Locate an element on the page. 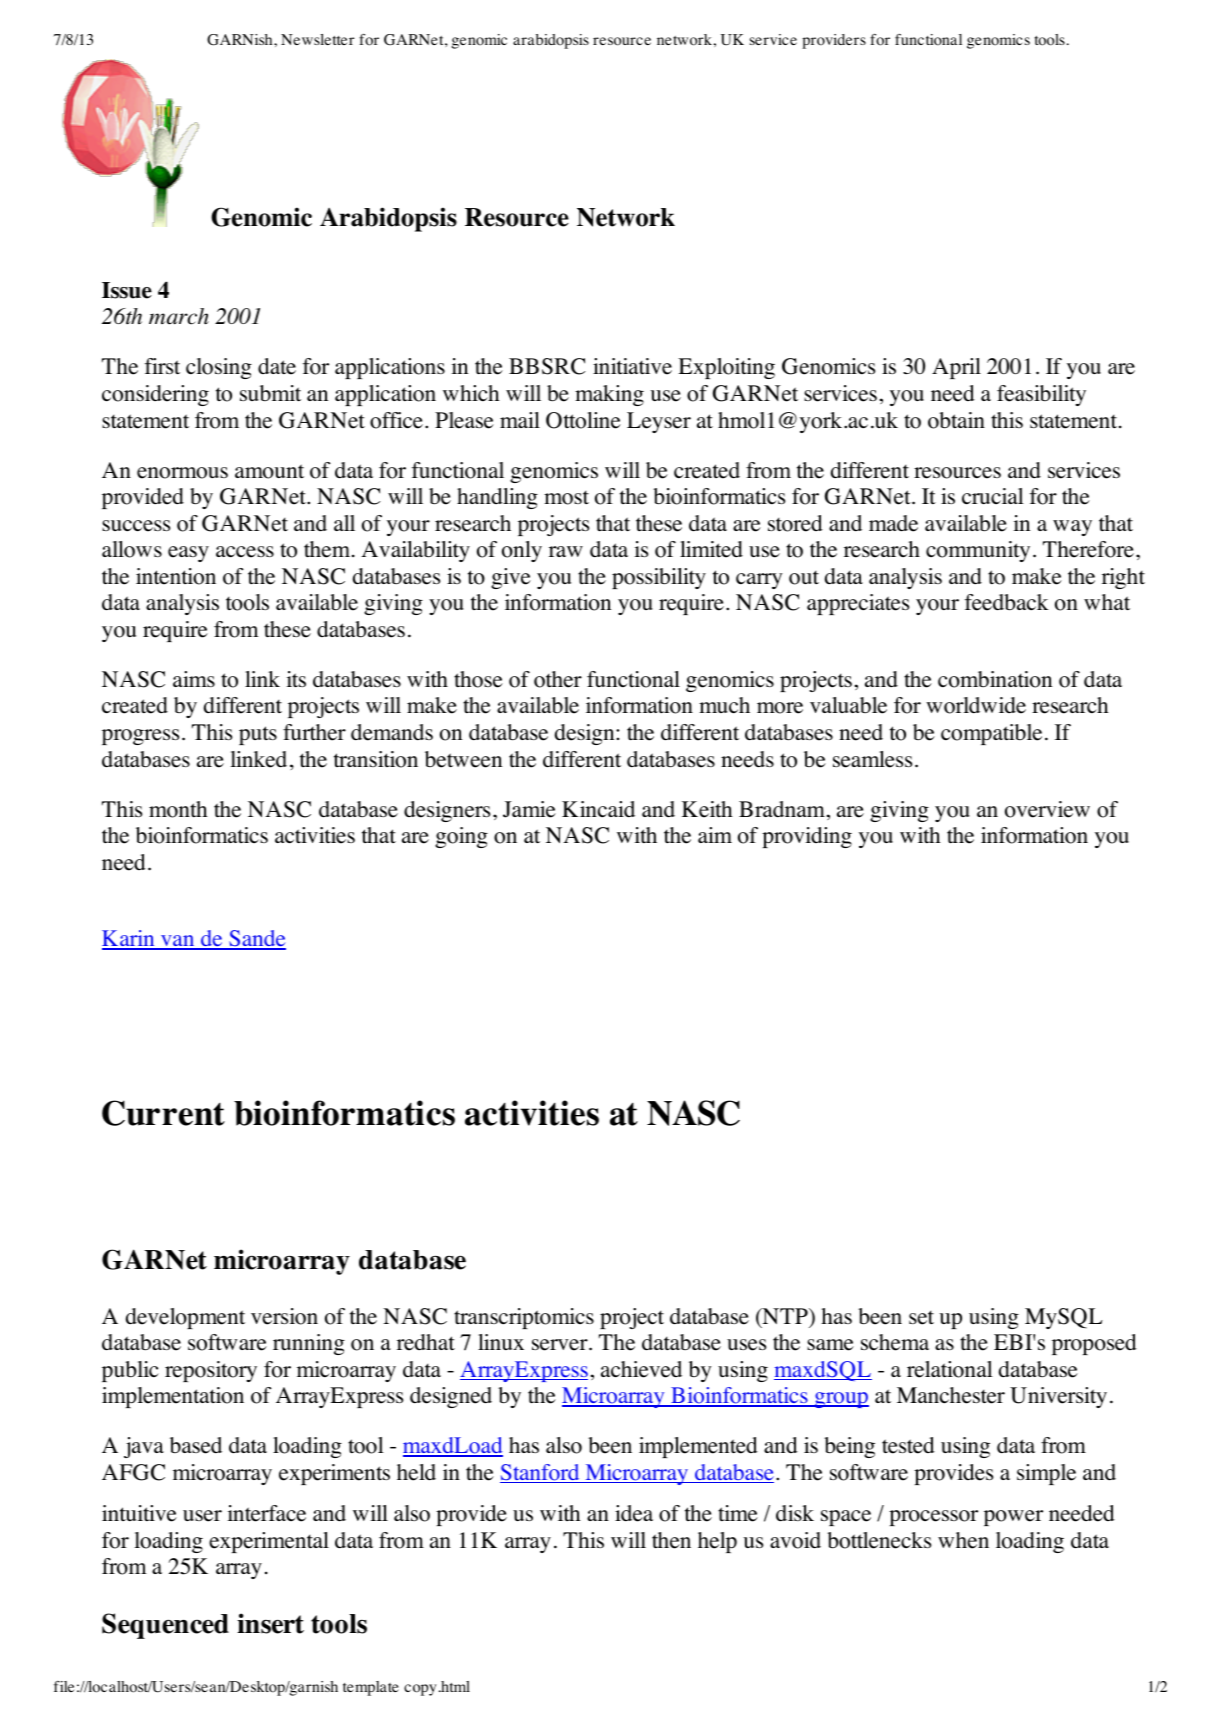 This document has height=1727, width=1221. then is located at coordinates (671, 1540).
